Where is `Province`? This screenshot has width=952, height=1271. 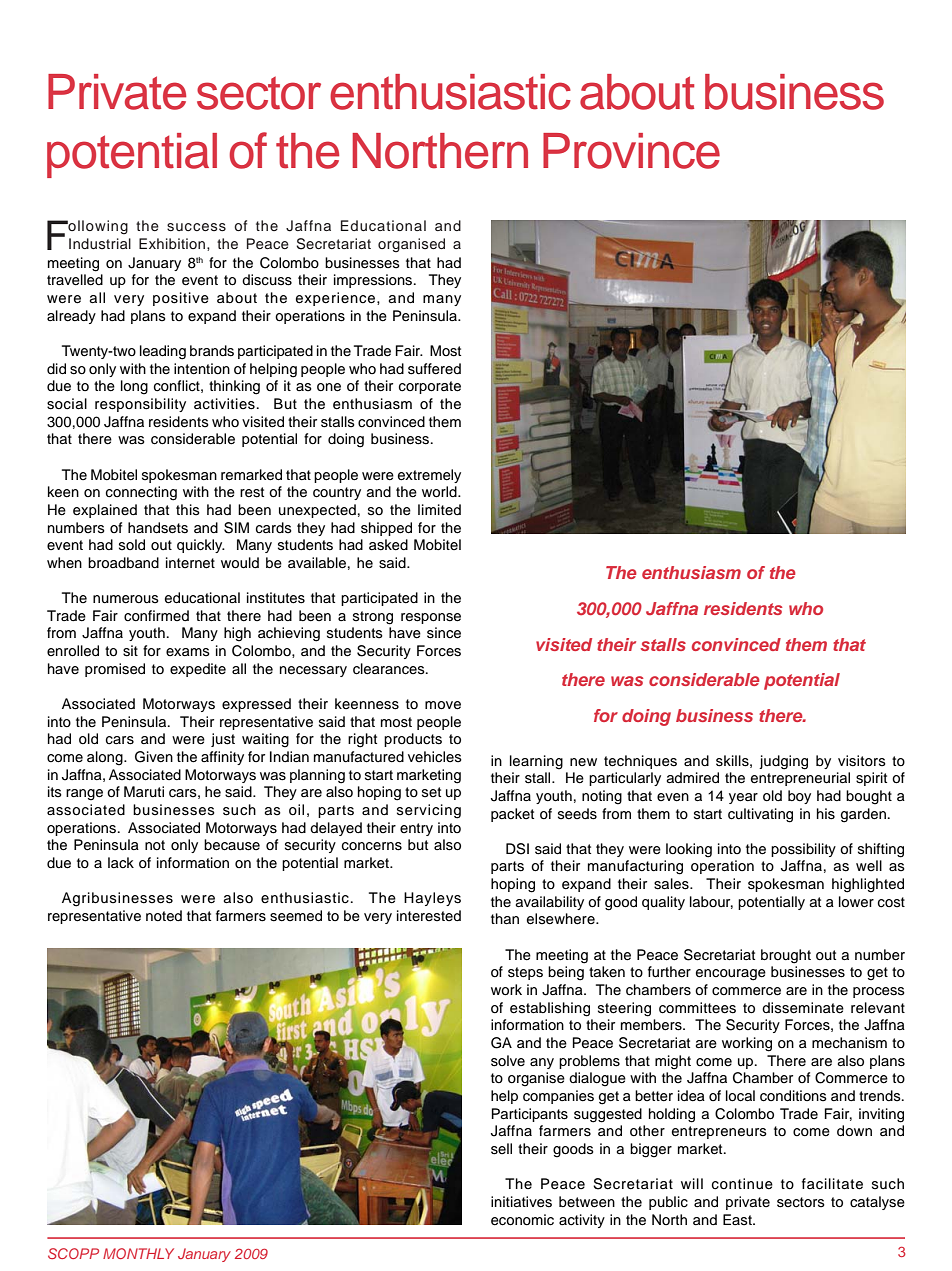
Province is located at coordinates (631, 151).
